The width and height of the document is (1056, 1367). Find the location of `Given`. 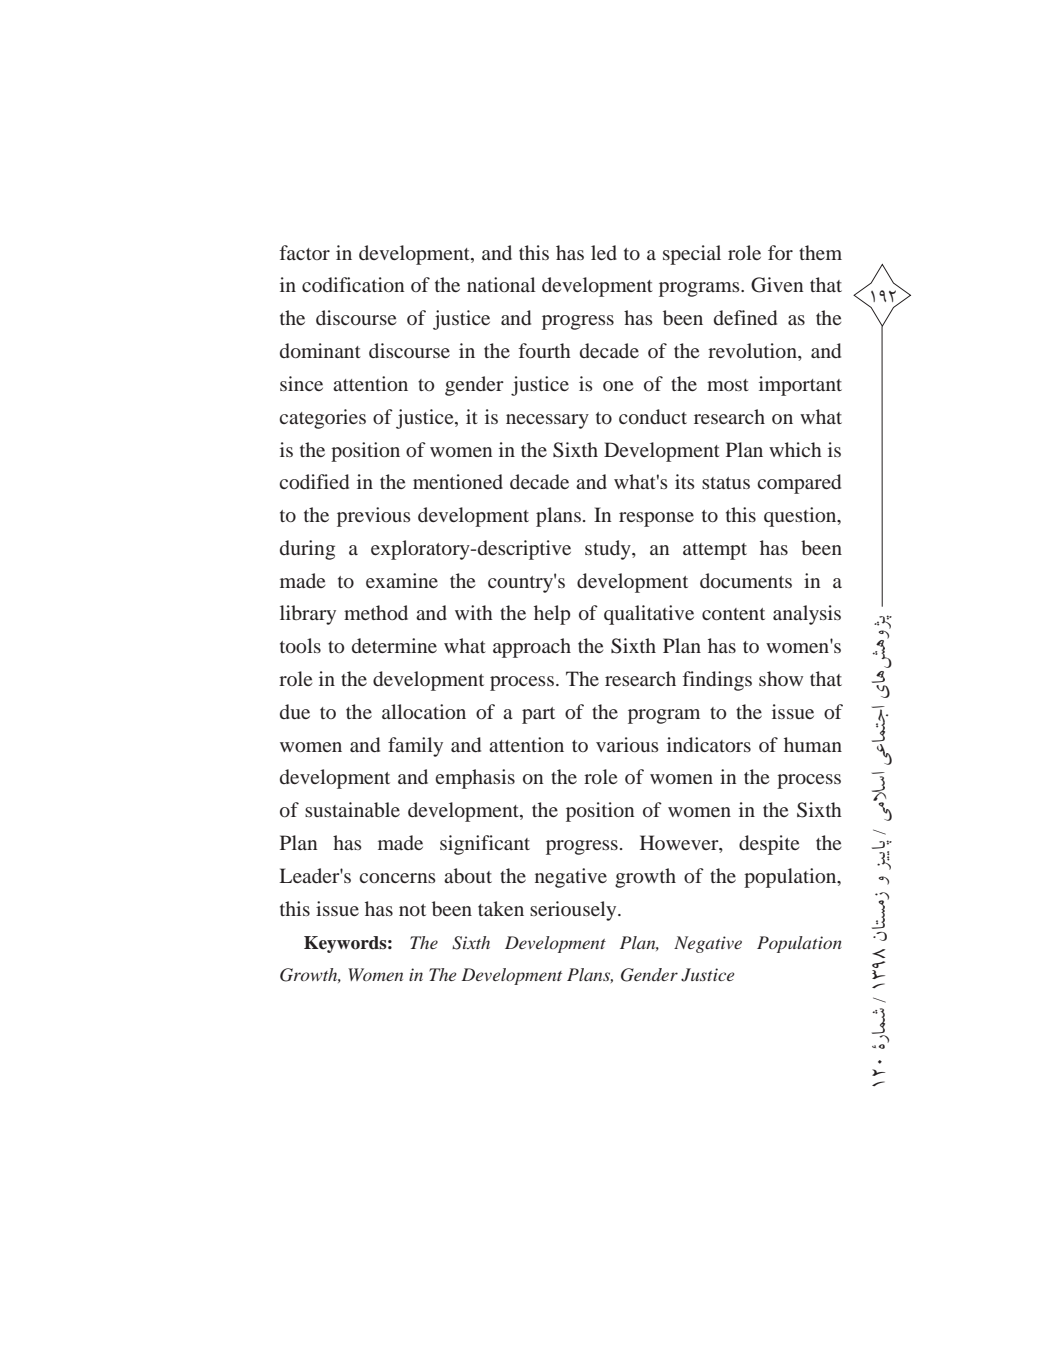

Given is located at coordinates (777, 285).
